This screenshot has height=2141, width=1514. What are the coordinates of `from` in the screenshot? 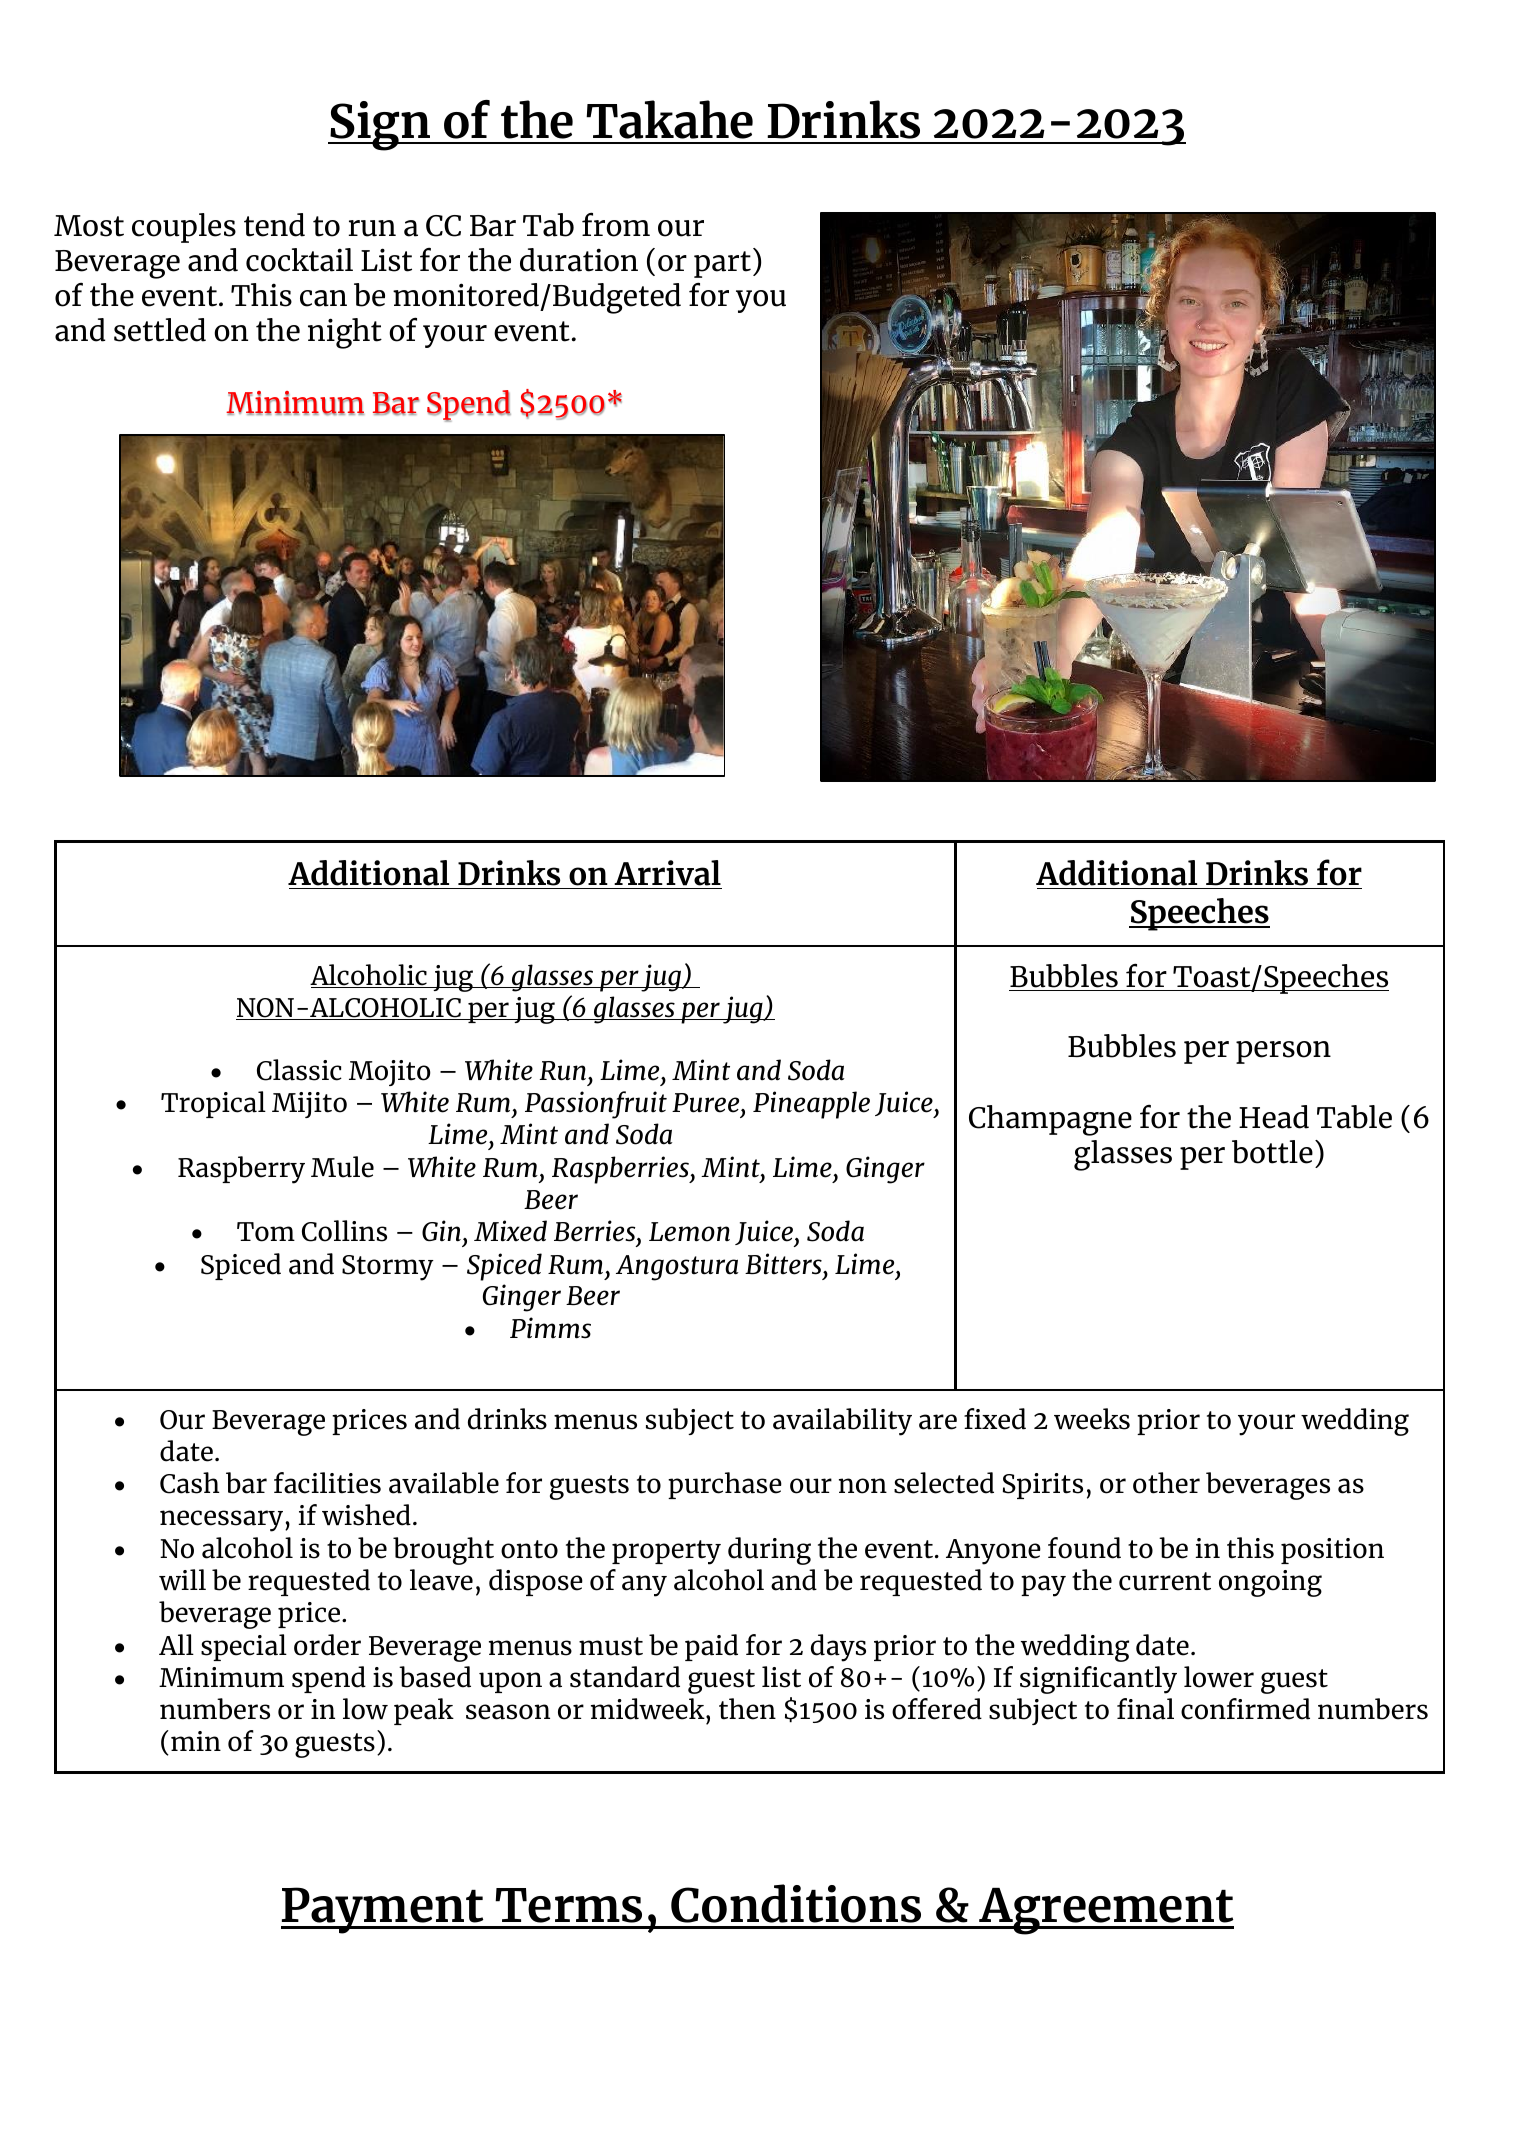 It's located at (616, 224).
